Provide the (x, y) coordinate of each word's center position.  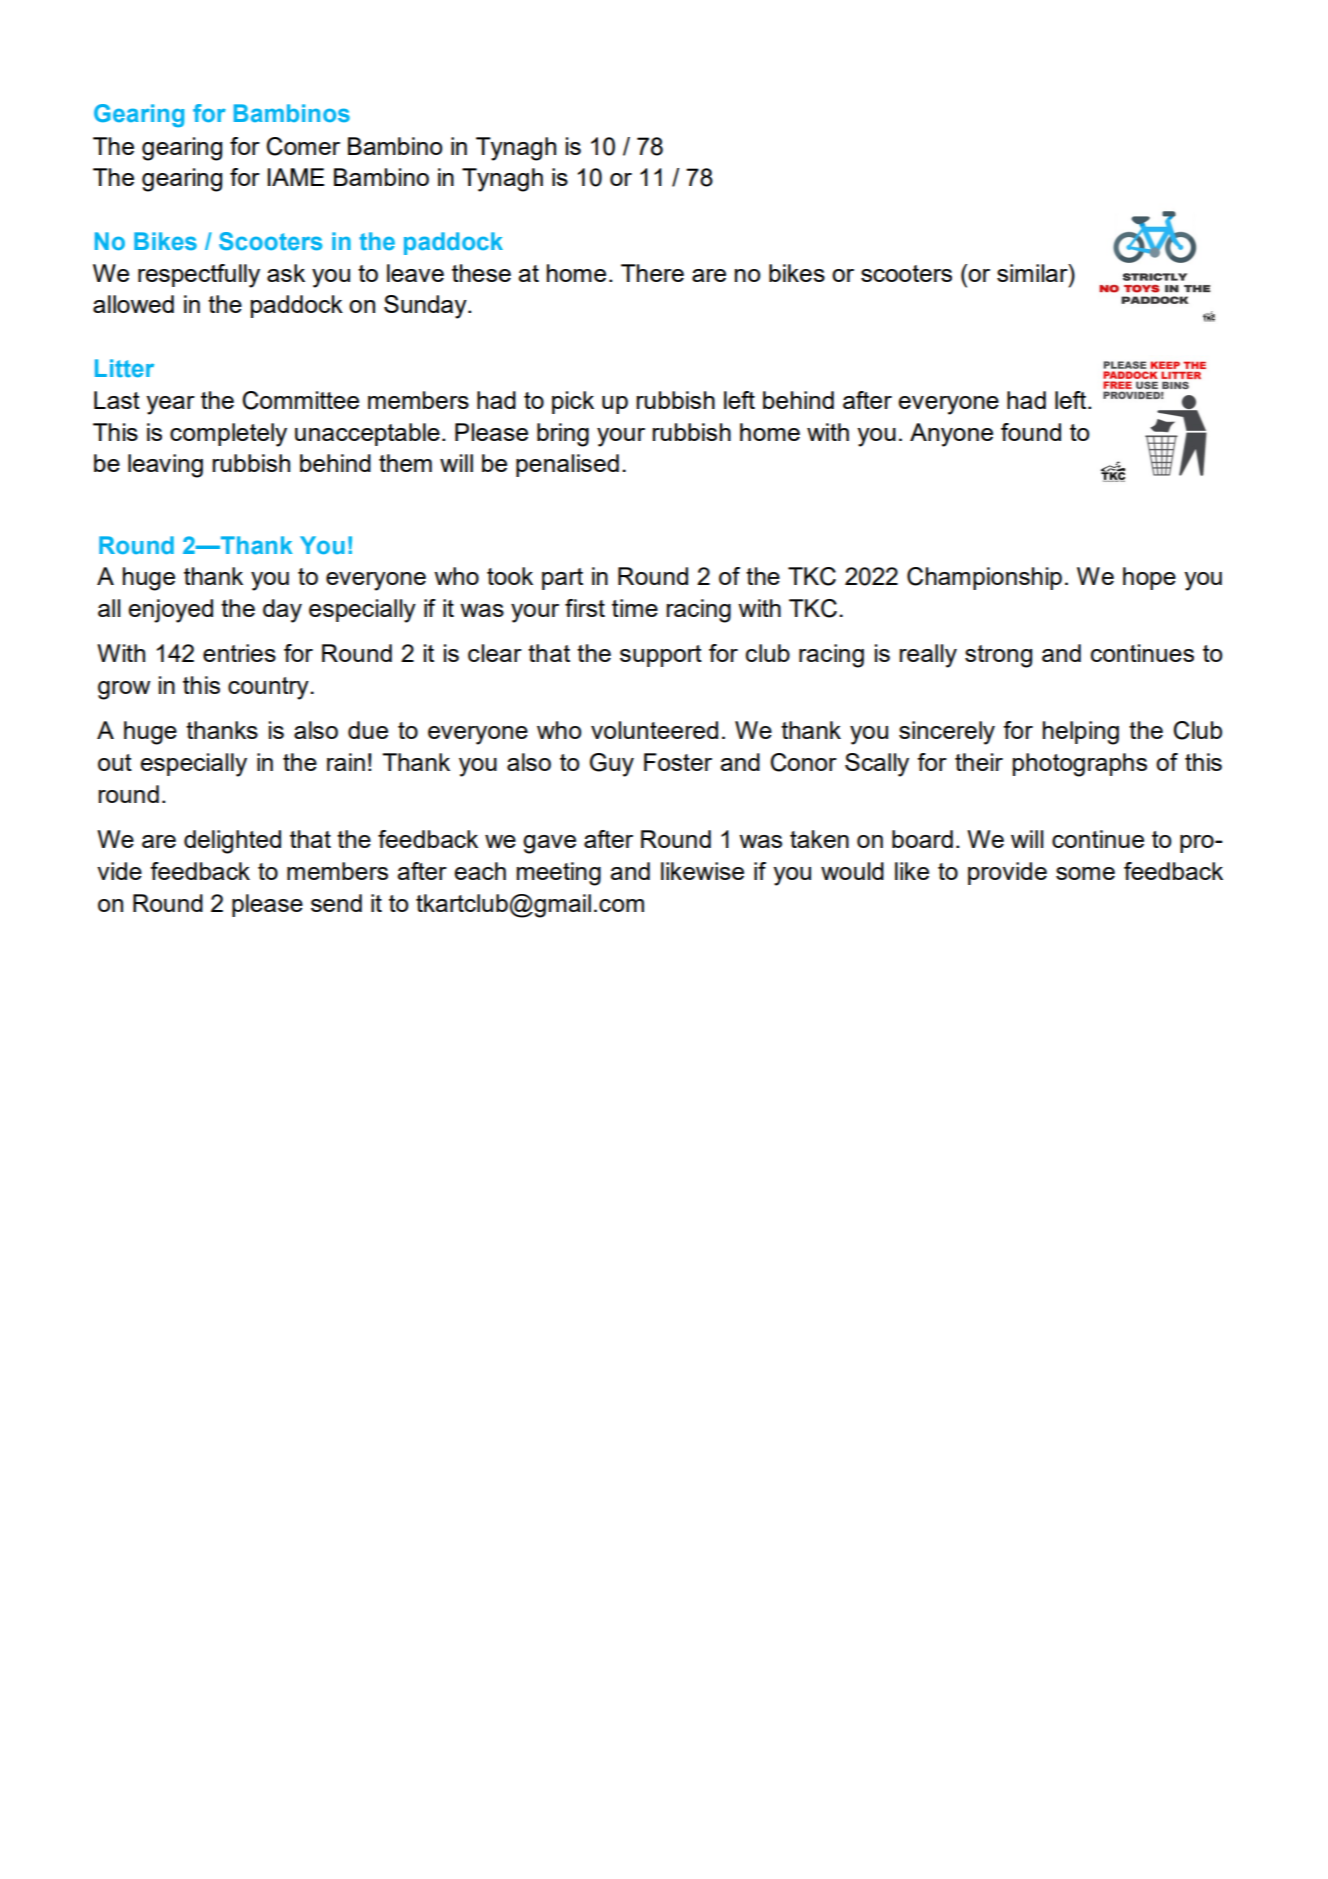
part (562, 579)
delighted (232, 842)
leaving (165, 466)
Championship (984, 578)
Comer (303, 146)
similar (1033, 273)
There (652, 273)
